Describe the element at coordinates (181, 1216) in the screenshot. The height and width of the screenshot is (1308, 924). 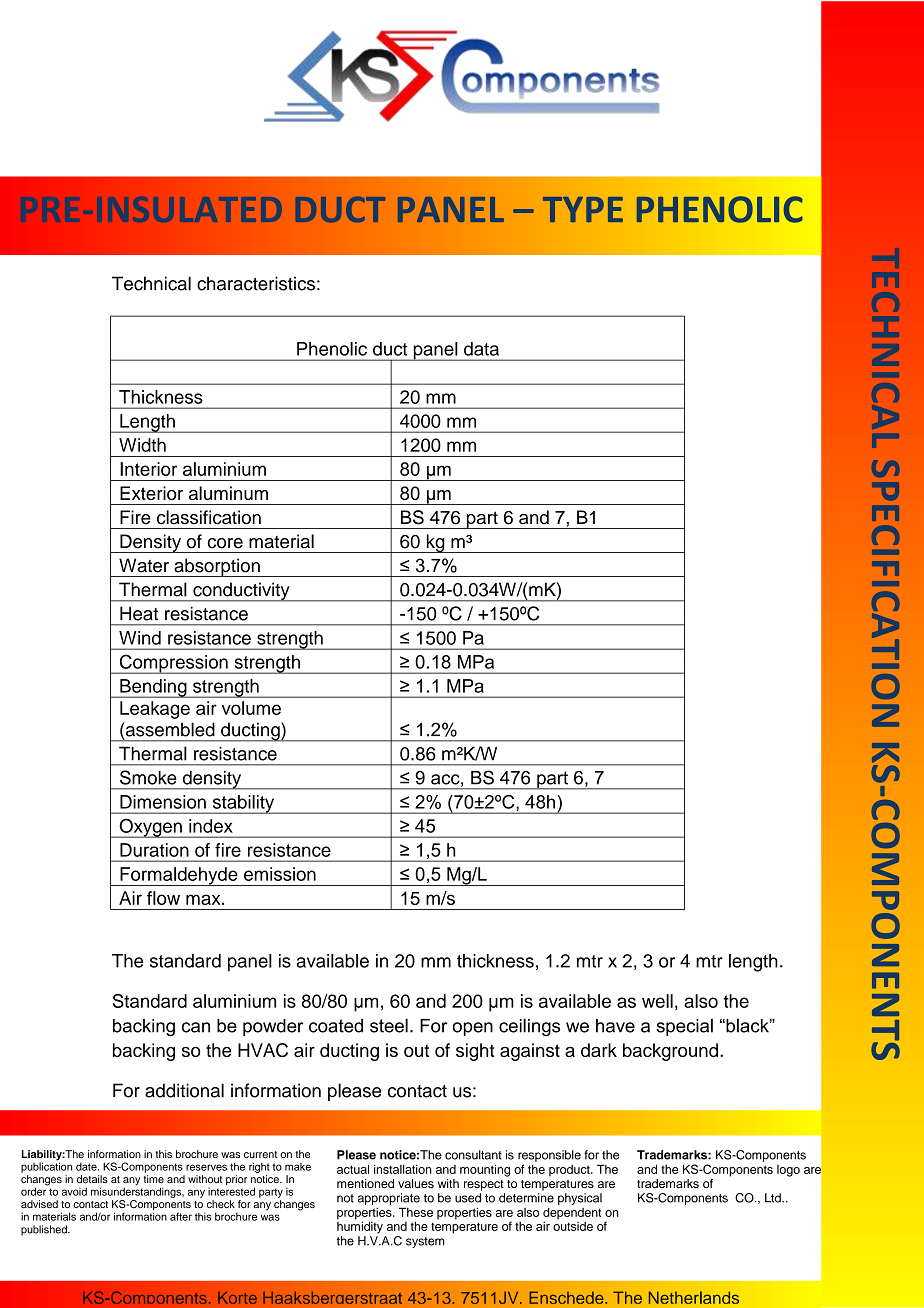
I see `after` at that location.
